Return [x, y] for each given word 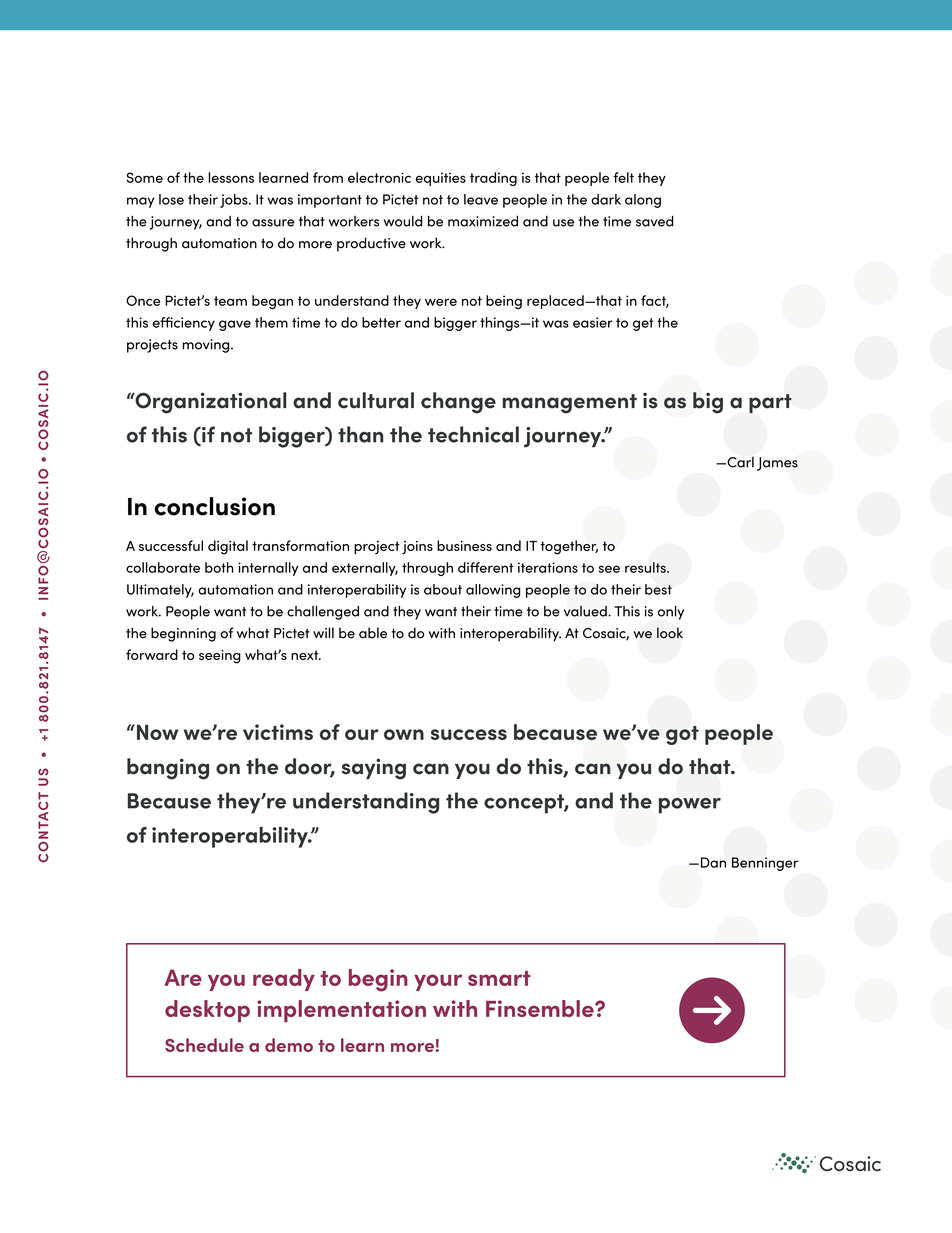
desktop [207, 1011]
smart [499, 978]
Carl [739, 462]
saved [655, 221]
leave [481, 199]
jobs [235, 201]
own [404, 734]
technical [473, 434]
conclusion [214, 506]
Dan [712, 862]
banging [168, 769]
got [682, 735]
